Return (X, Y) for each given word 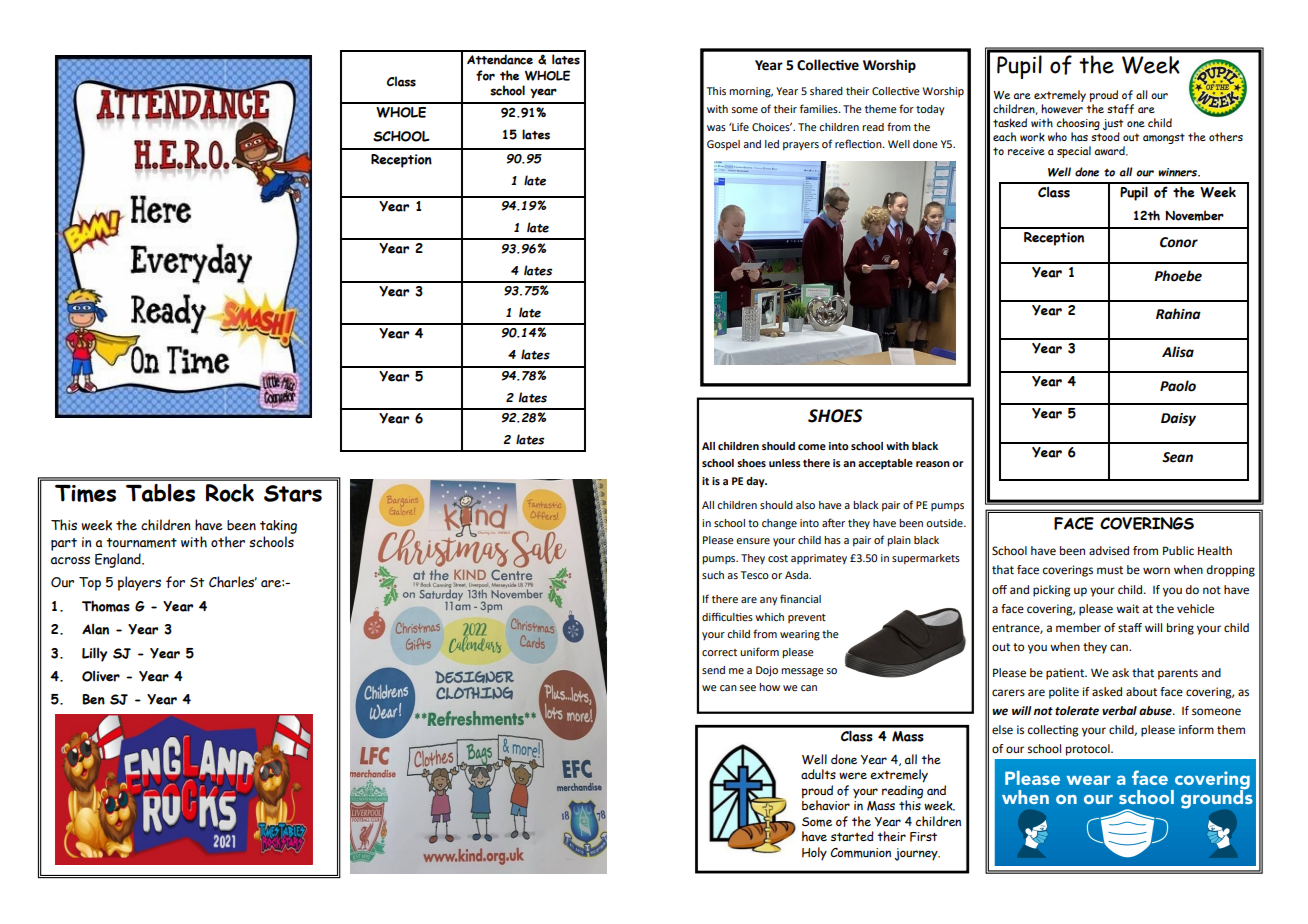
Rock (230, 493)
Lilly (94, 654)
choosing (1078, 124)
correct (719, 652)
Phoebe (1178, 276)
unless (785, 463)
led (772, 144)
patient (1066, 674)
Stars (293, 493)
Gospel (723, 145)
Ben (93, 699)
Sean (1177, 457)
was (716, 128)
